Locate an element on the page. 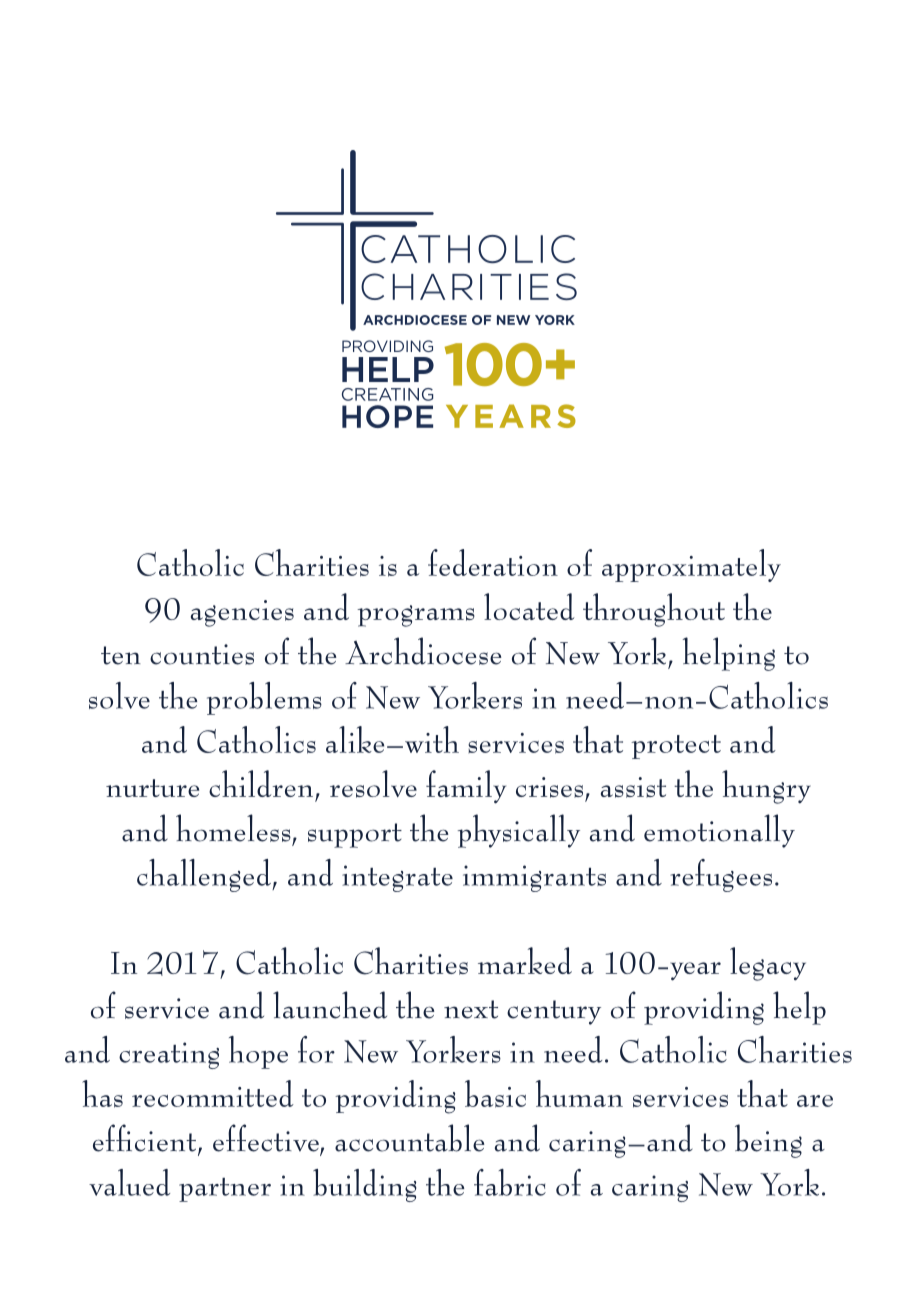 The width and height of the image is (924, 1301). approximately is located at coordinates (691, 565).
